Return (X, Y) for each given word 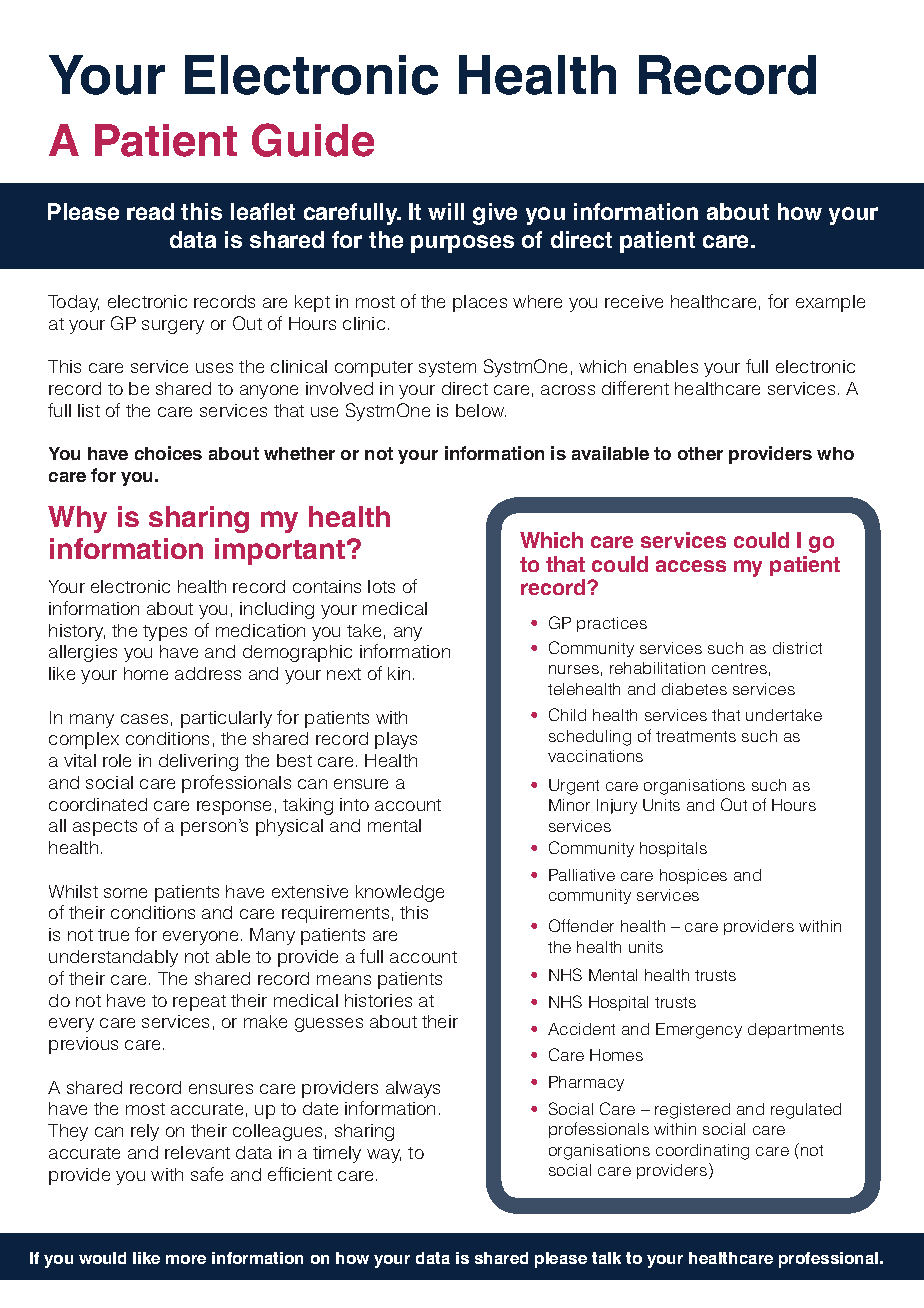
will (446, 211)
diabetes (694, 689)
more (186, 1259)
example (830, 303)
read (150, 211)
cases (144, 719)
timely (337, 1154)
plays (396, 740)
